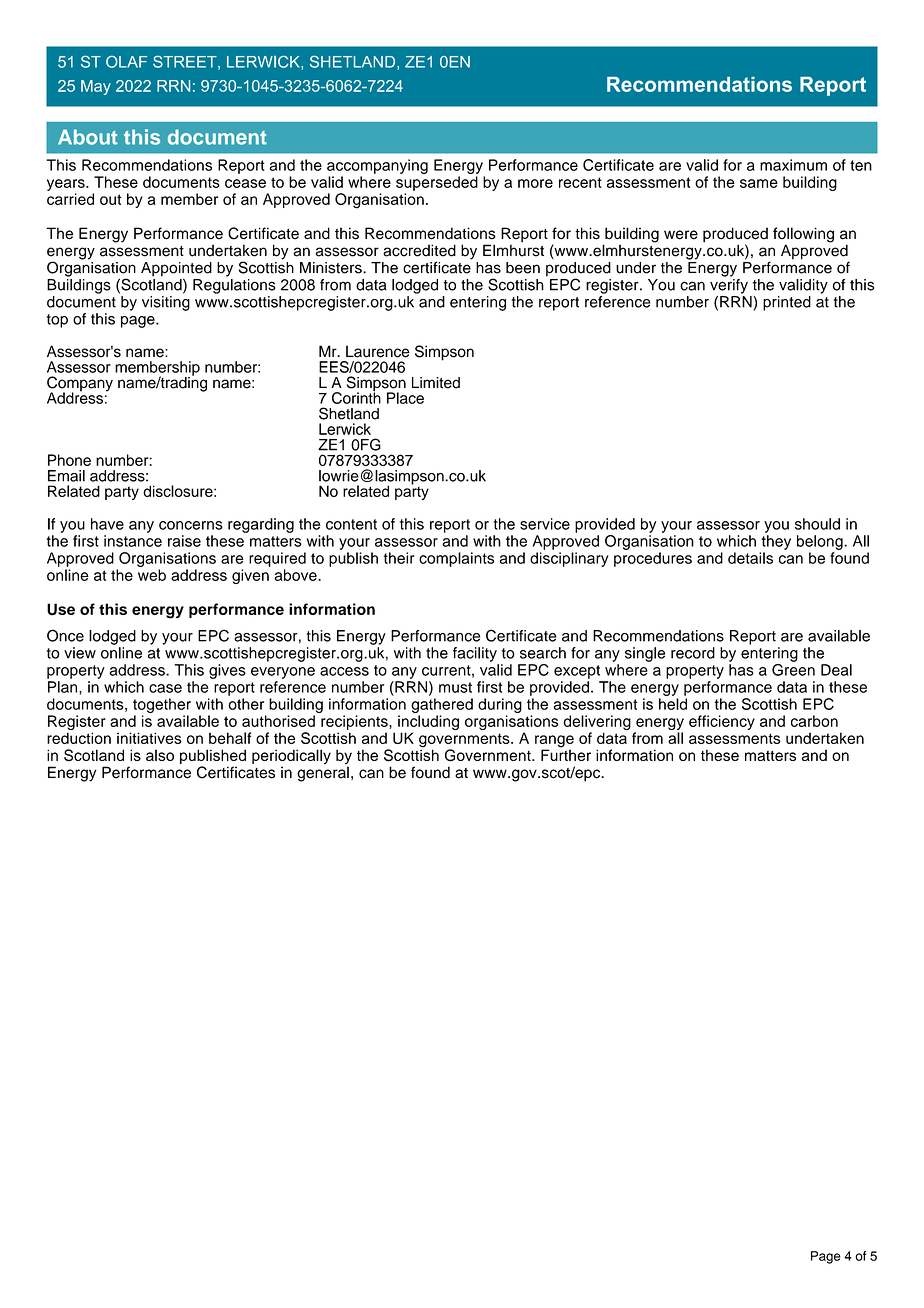 The image size is (924, 1308). What do you see at coordinates (793, 165) in the screenshot?
I see `maximum` at bounding box center [793, 165].
